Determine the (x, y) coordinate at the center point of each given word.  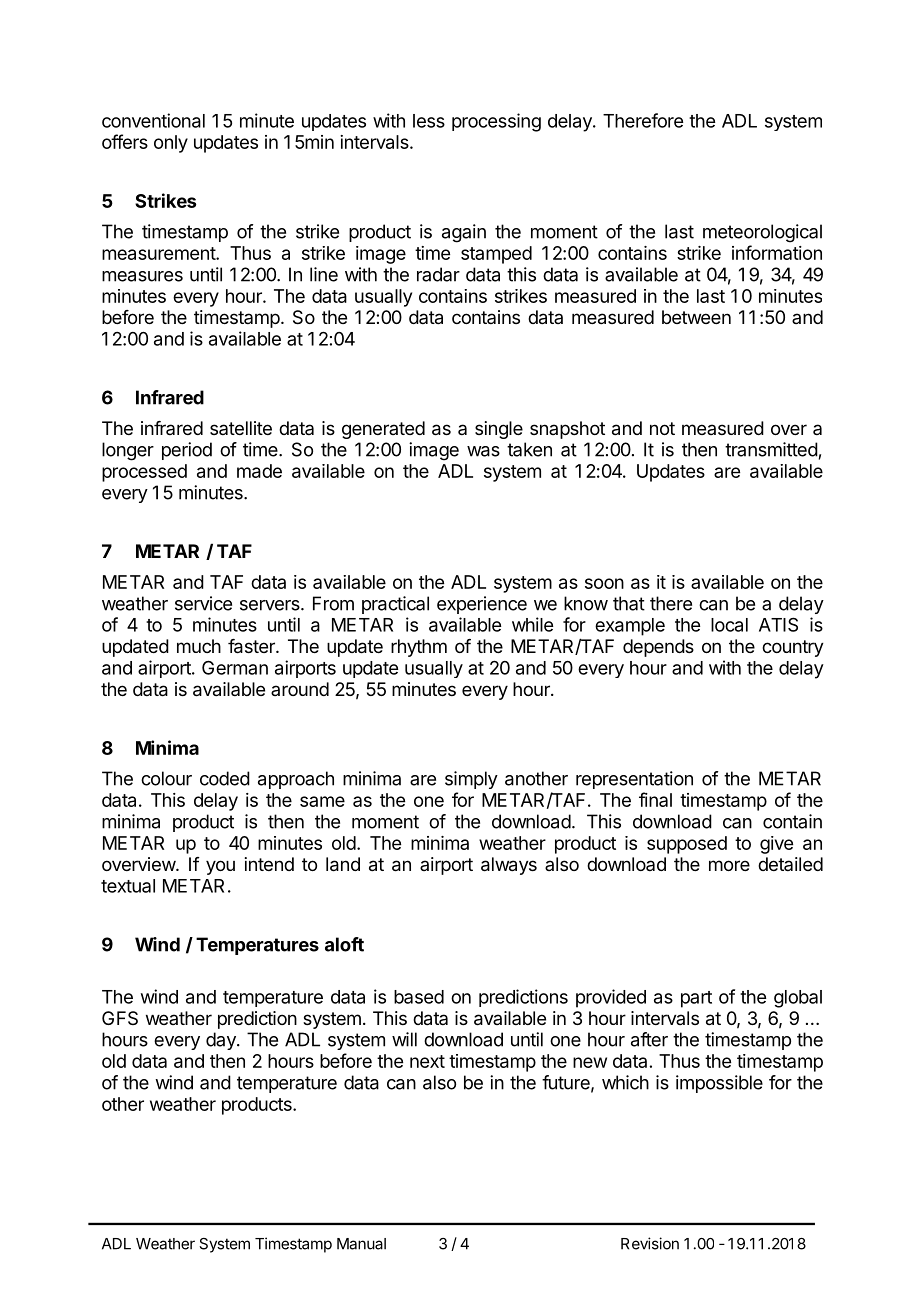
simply (471, 780)
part (696, 999)
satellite (241, 428)
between (696, 317)
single (499, 430)
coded (225, 778)
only (171, 144)
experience (482, 605)
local (729, 625)
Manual (361, 1244)
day (222, 1041)
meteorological (762, 233)
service (203, 603)
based (419, 997)
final (655, 799)
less (429, 121)
